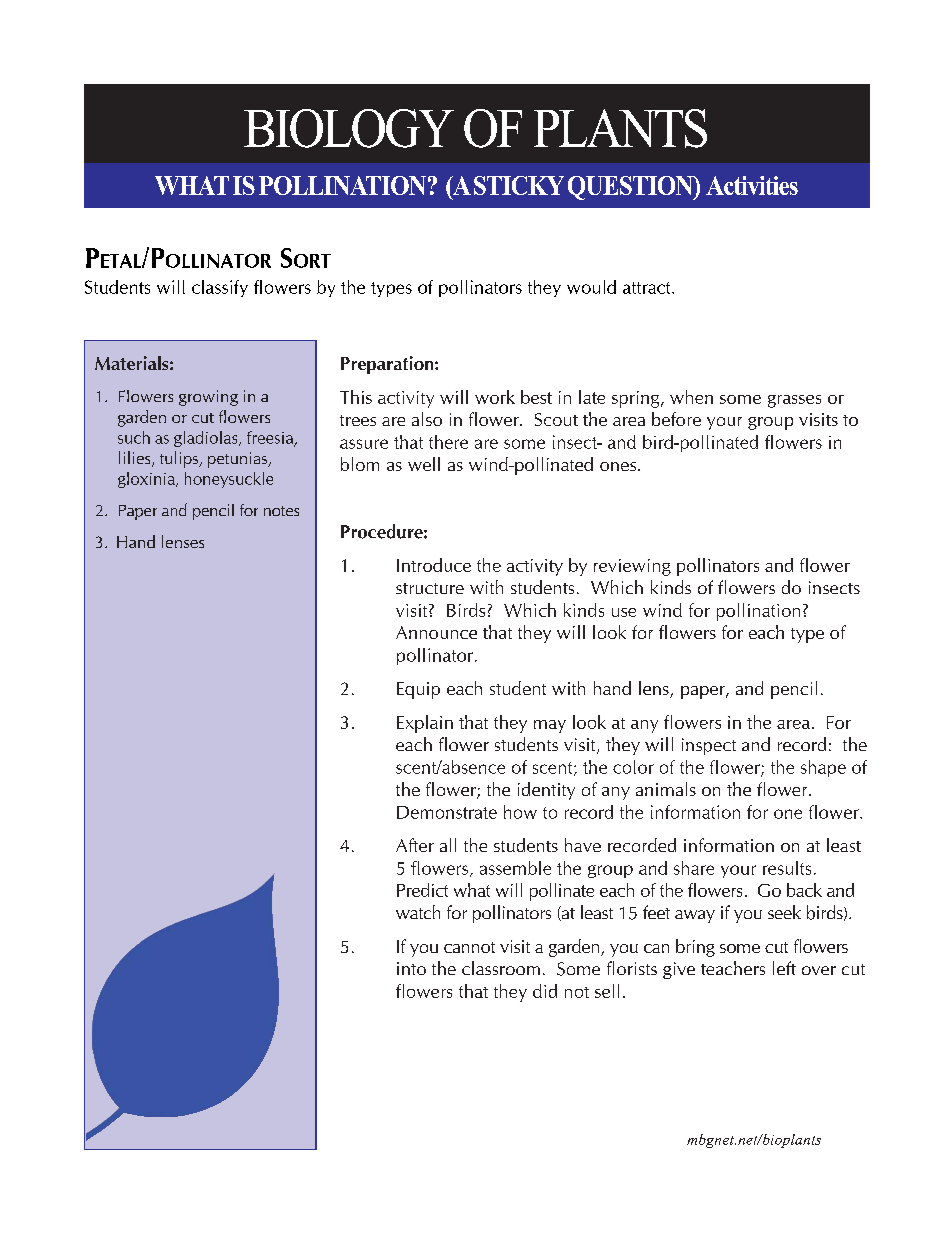  Describe the element at coordinates (411, 968) in the screenshot. I see `into` at that location.
